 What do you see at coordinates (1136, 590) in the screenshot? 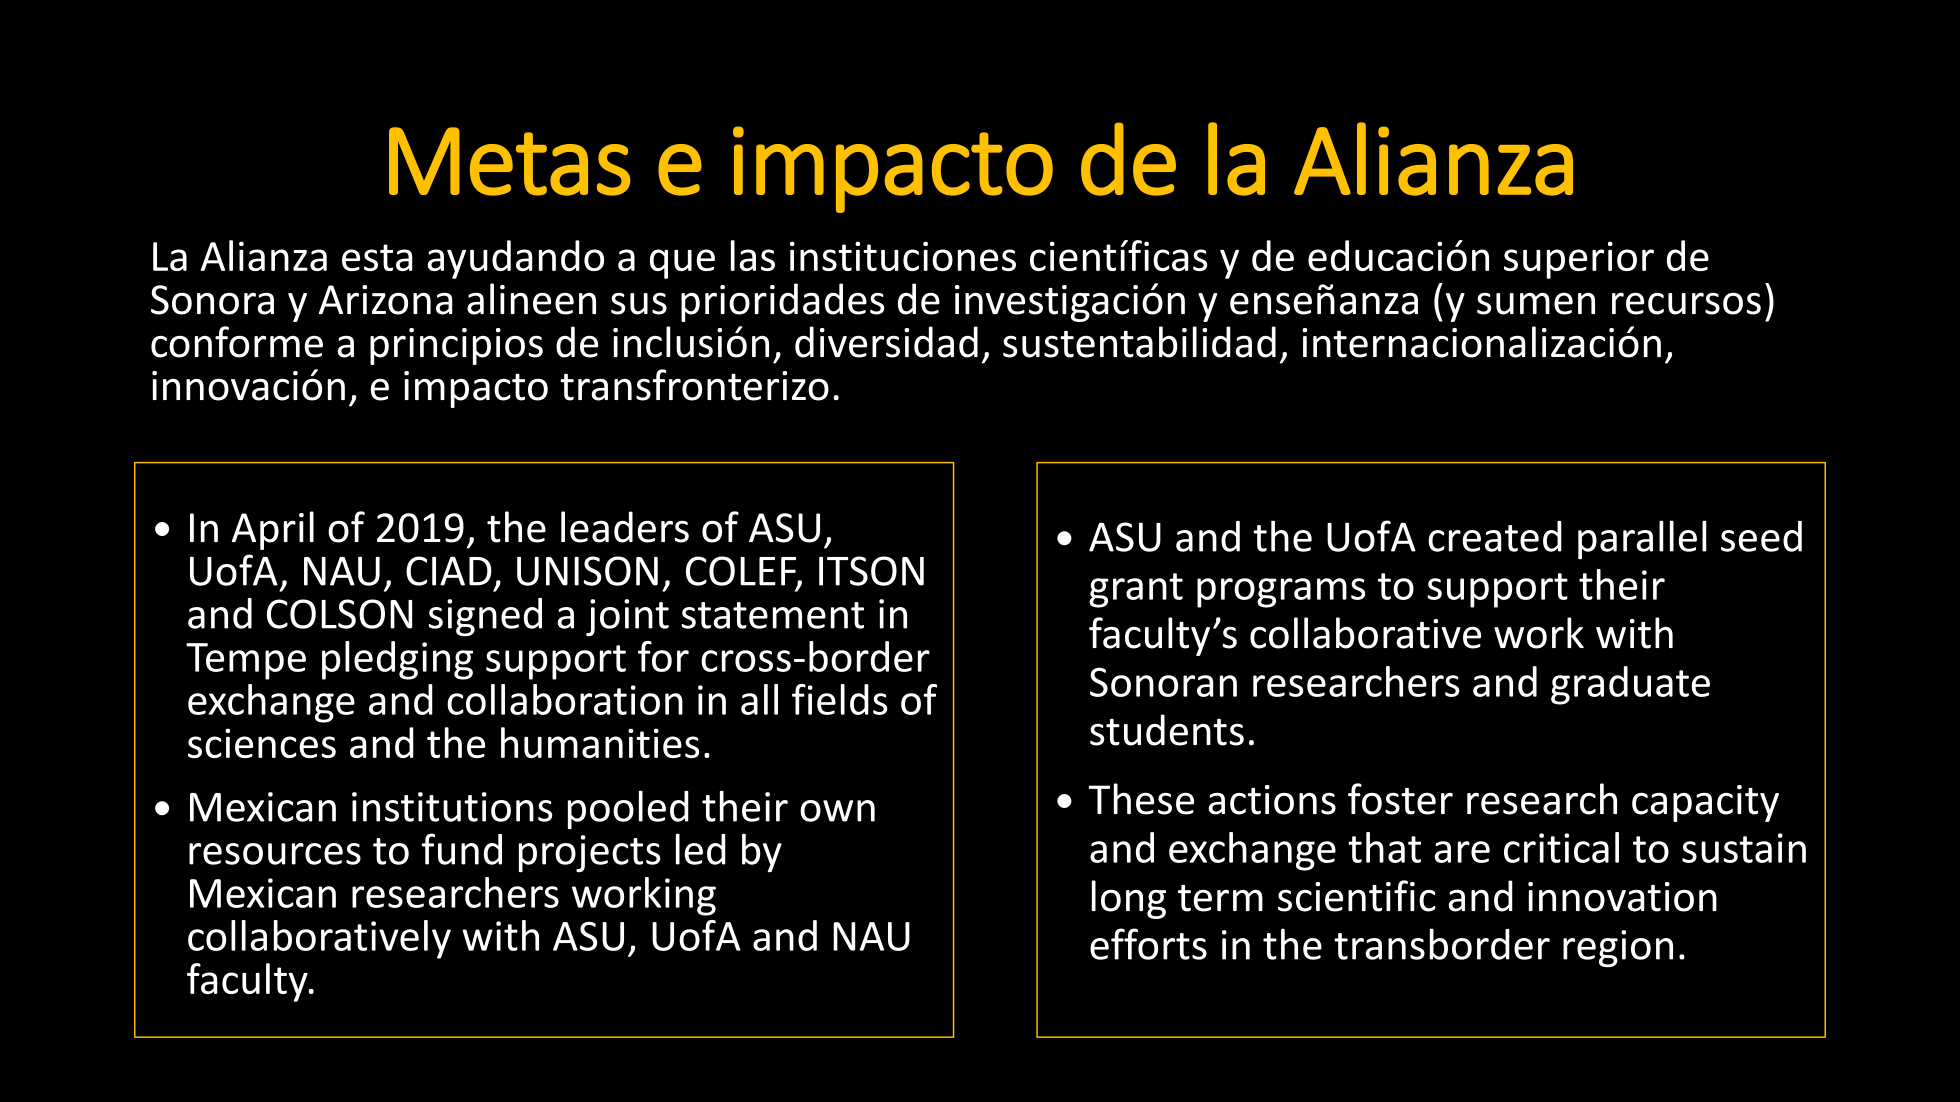
I see `grant` at bounding box center [1136, 590].
